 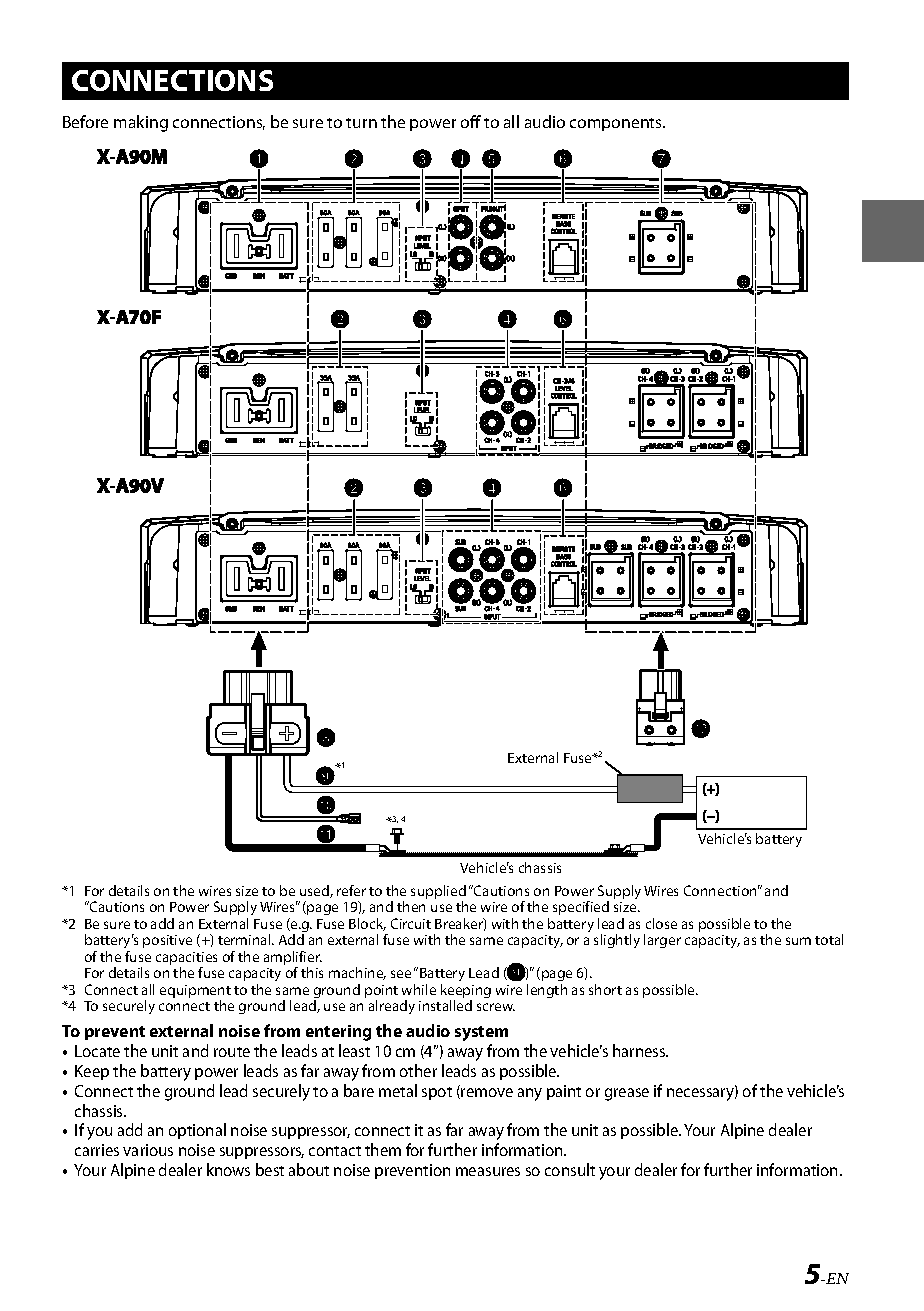 What do you see at coordinates (141, 123) in the screenshot?
I see `making` at bounding box center [141, 123].
